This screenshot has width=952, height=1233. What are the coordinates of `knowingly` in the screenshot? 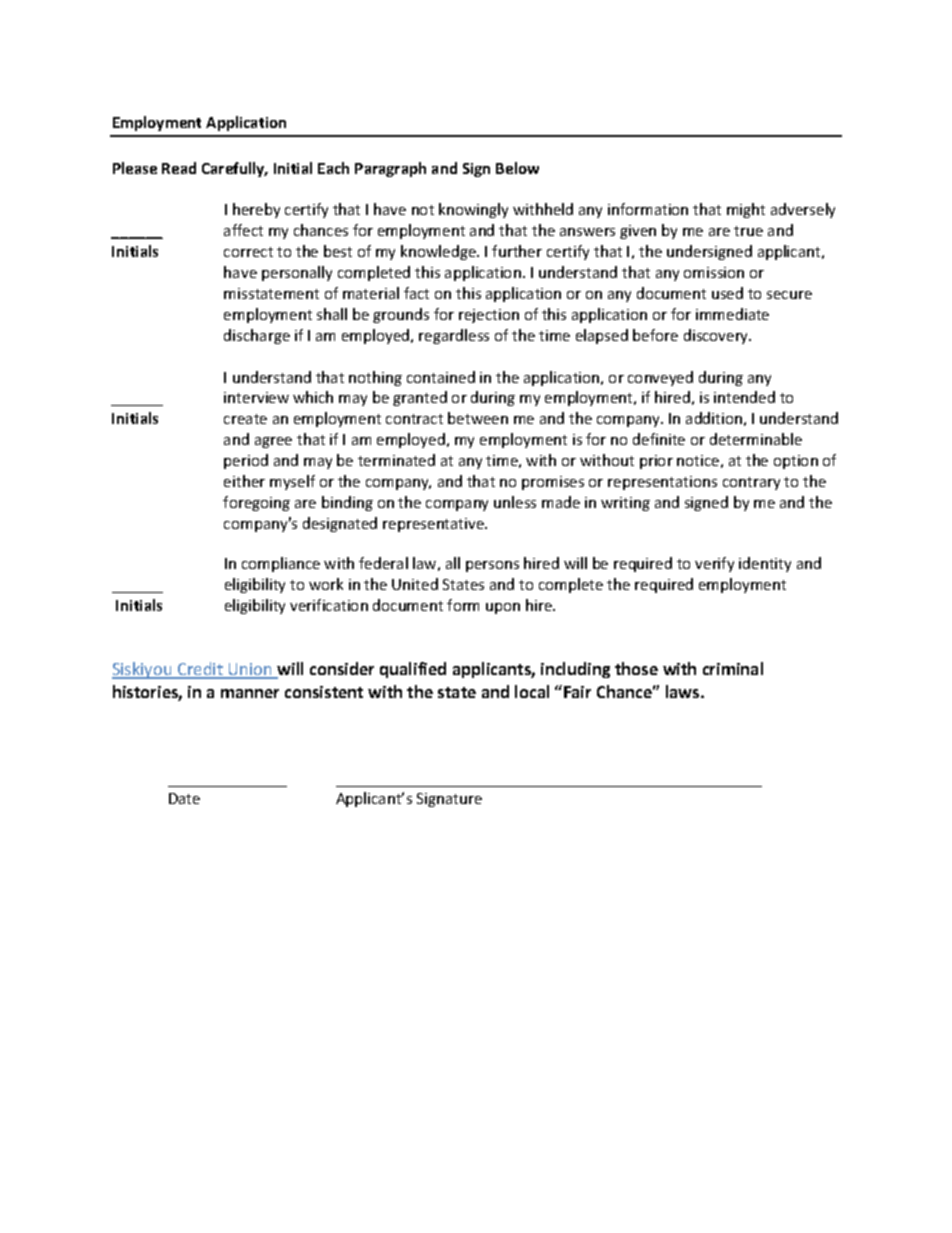 It's located at (473, 210).
